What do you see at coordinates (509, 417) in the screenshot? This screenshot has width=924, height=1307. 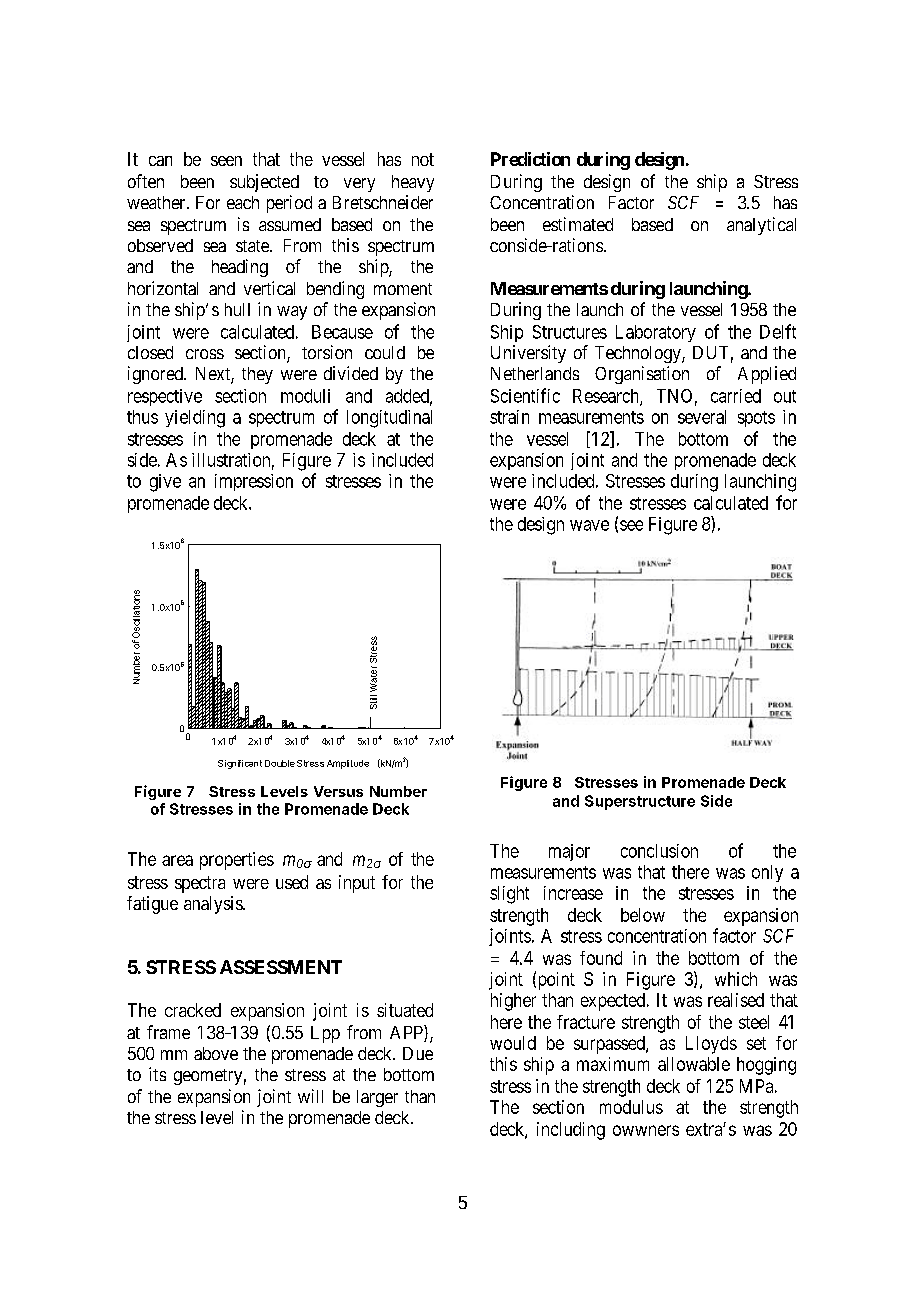 I see `strain` at bounding box center [509, 417].
